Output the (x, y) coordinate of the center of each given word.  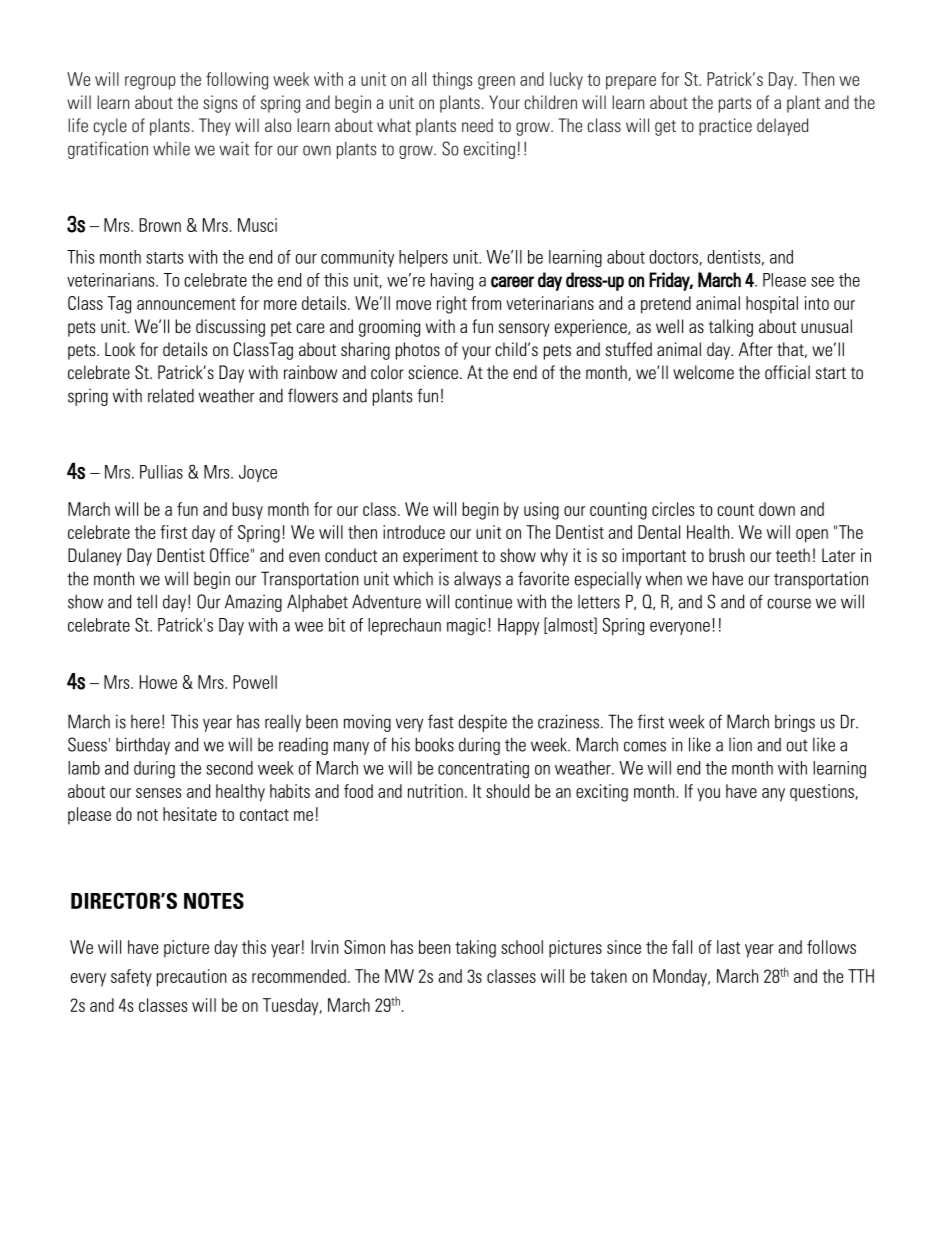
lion (740, 745)
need (477, 125)
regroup (150, 83)
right (452, 305)
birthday (143, 746)
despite (482, 723)
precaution (191, 978)
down (777, 509)
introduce (414, 532)
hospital (772, 305)
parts (735, 105)
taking (475, 949)
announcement (186, 304)
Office (229, 555)
